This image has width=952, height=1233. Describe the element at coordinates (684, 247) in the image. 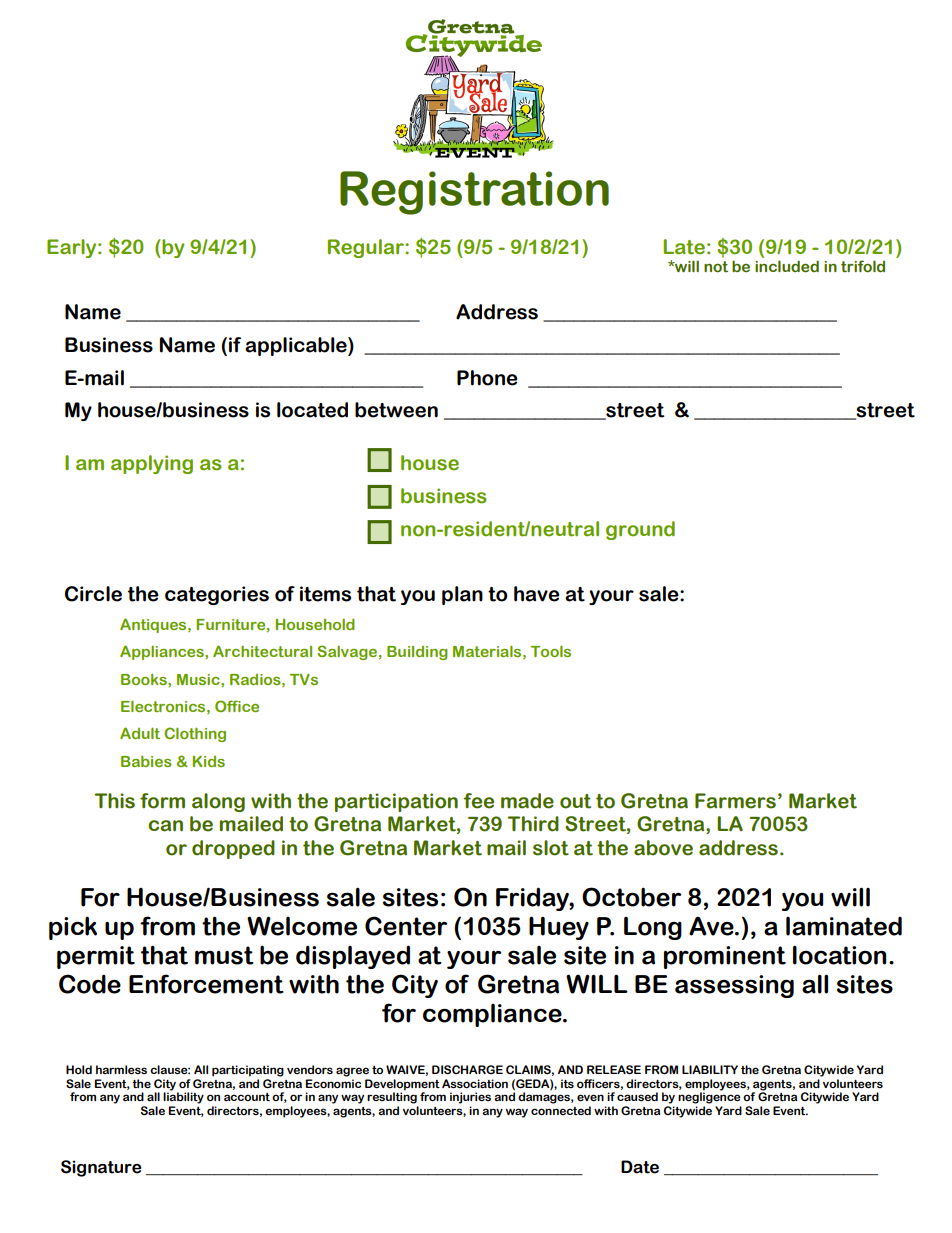

I see `Late` at that location.
